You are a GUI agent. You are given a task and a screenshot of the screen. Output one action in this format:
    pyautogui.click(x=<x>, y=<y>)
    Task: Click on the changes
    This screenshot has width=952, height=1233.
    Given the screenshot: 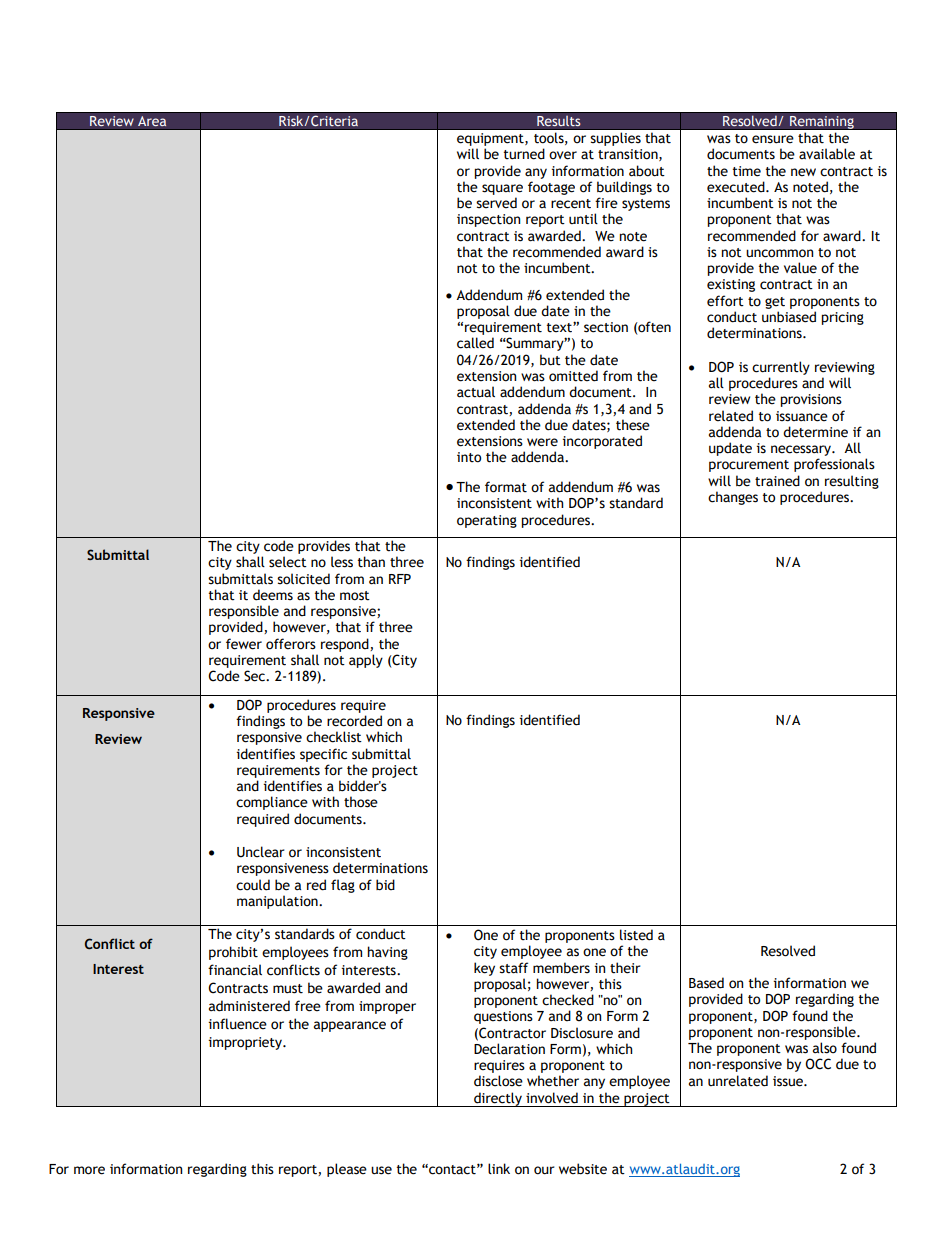 What is the action you would take?
    pyautogui.click(x=733, y=498)
